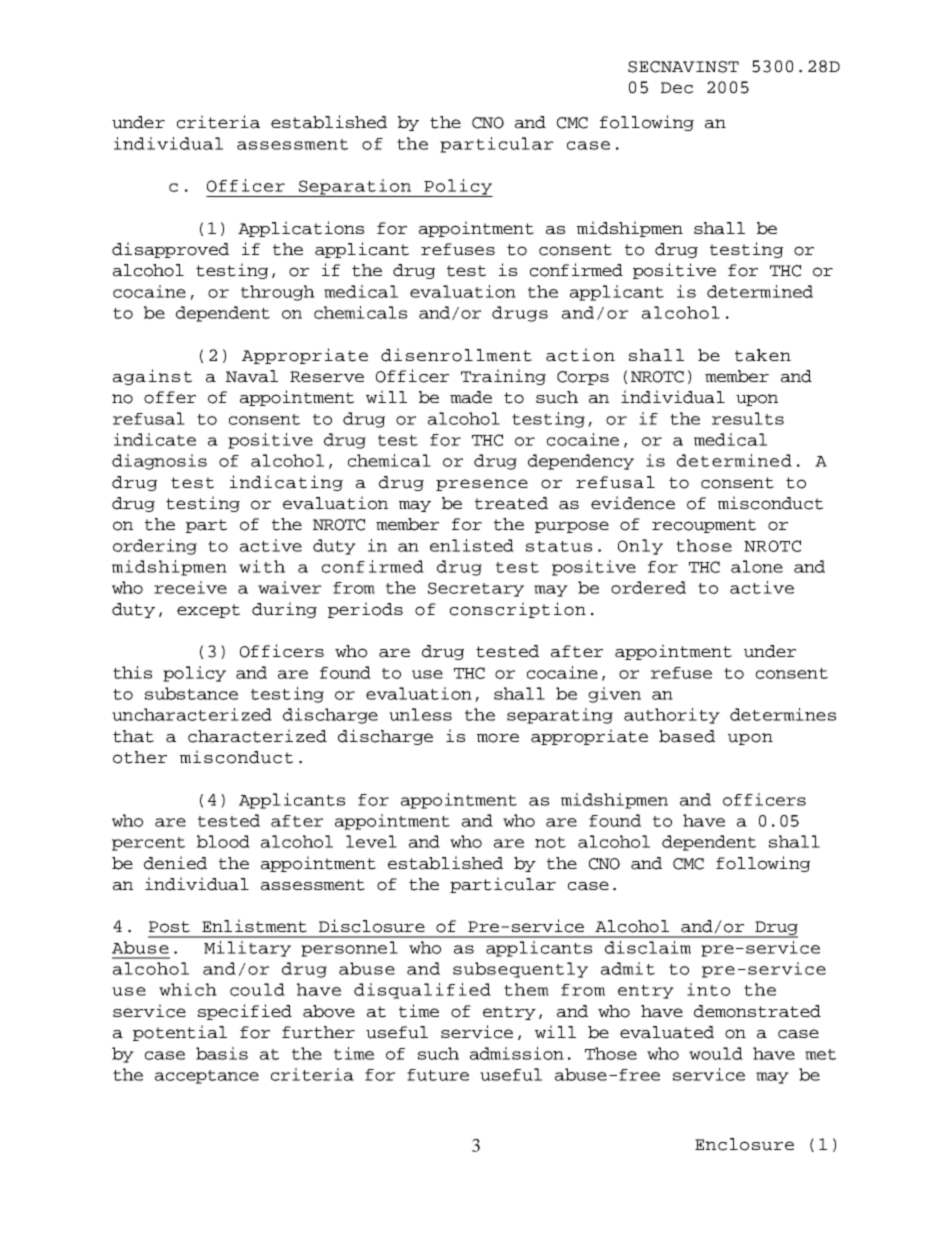 Image resolution: width=952 pixels, height=1233 pixels. What do you see at coordinates (498, 738) in the document?
I see `more` at bounding box center [498, 738].
